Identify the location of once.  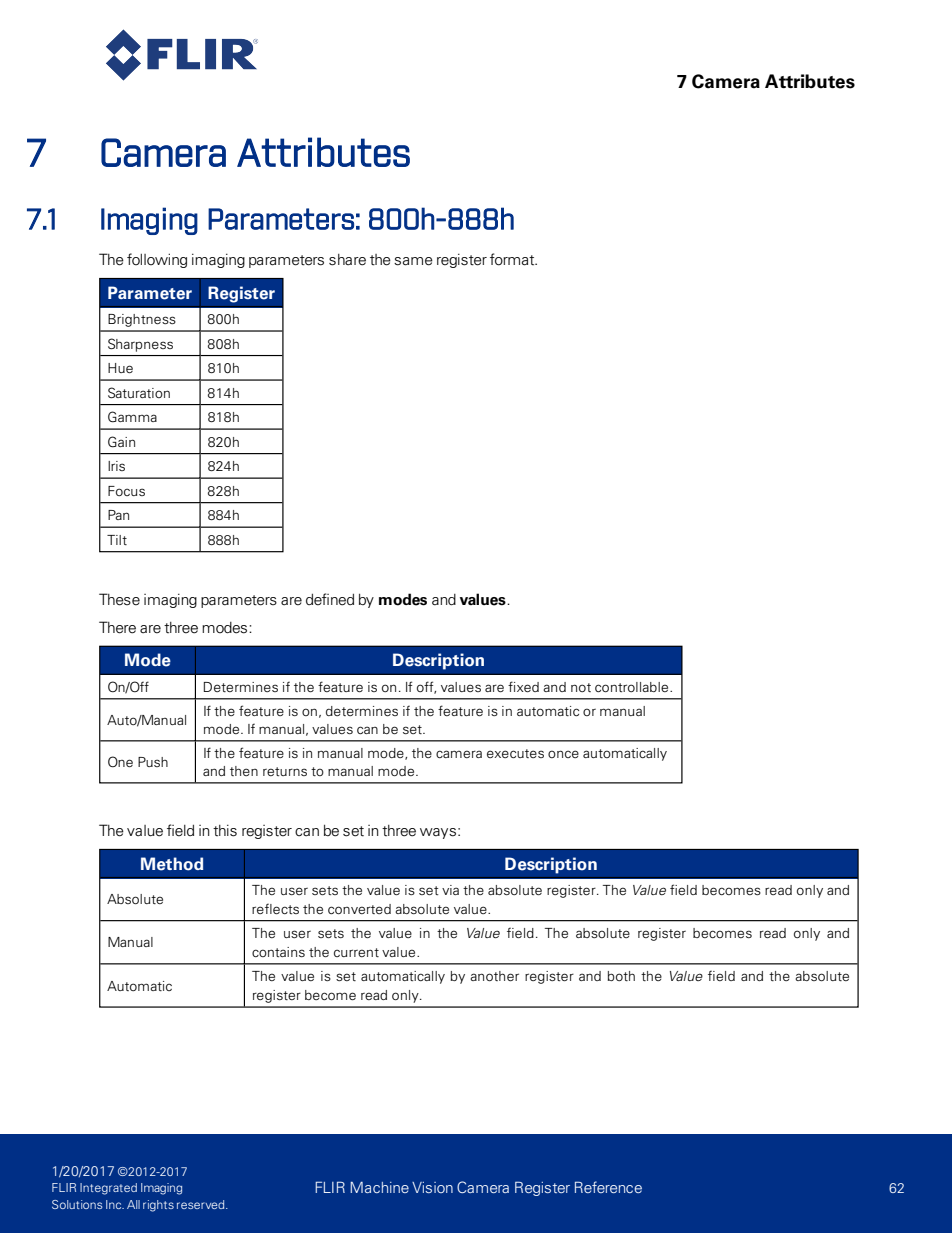
(563, 754).
